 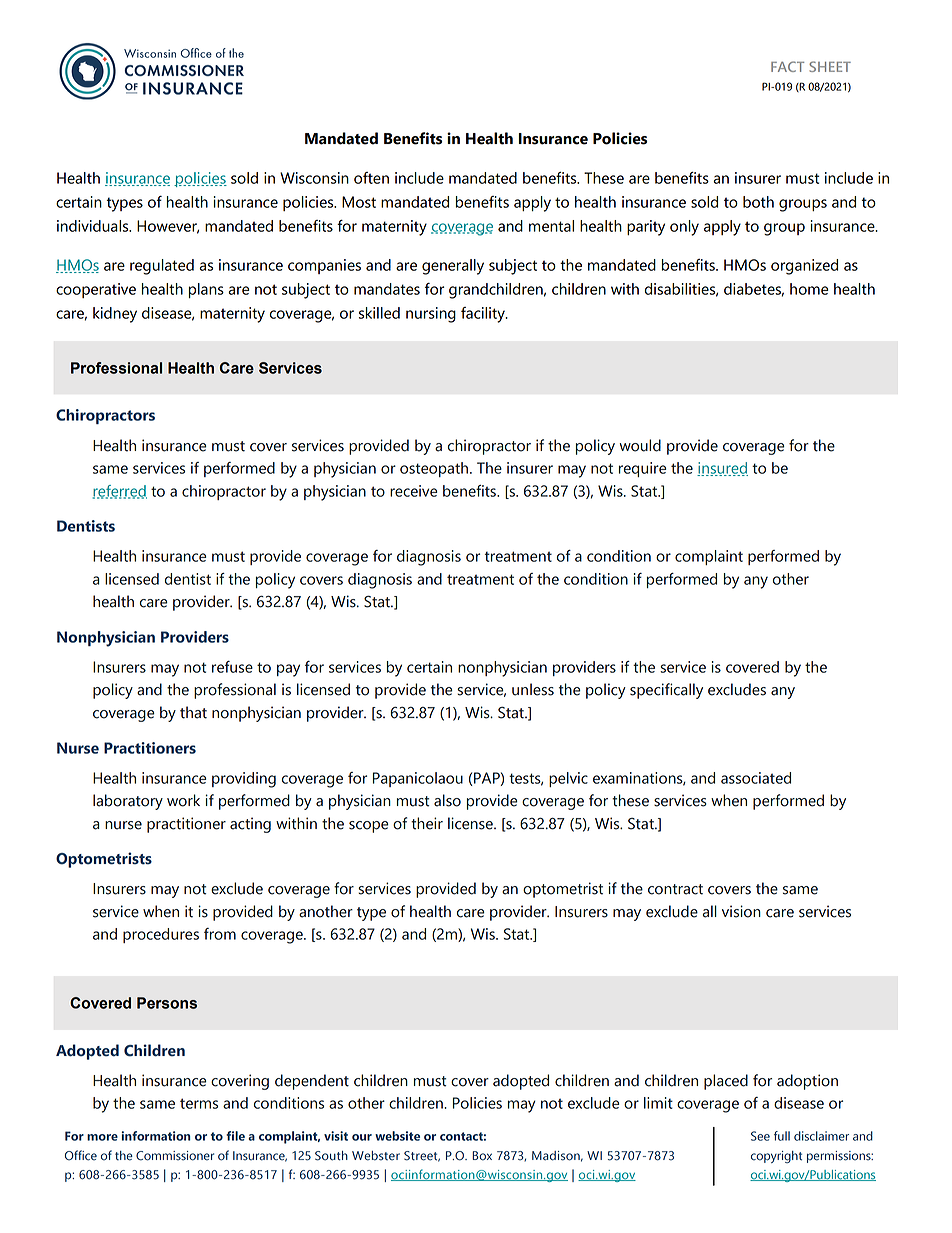 I want to click on individuals, so click(x=94, y=226).
